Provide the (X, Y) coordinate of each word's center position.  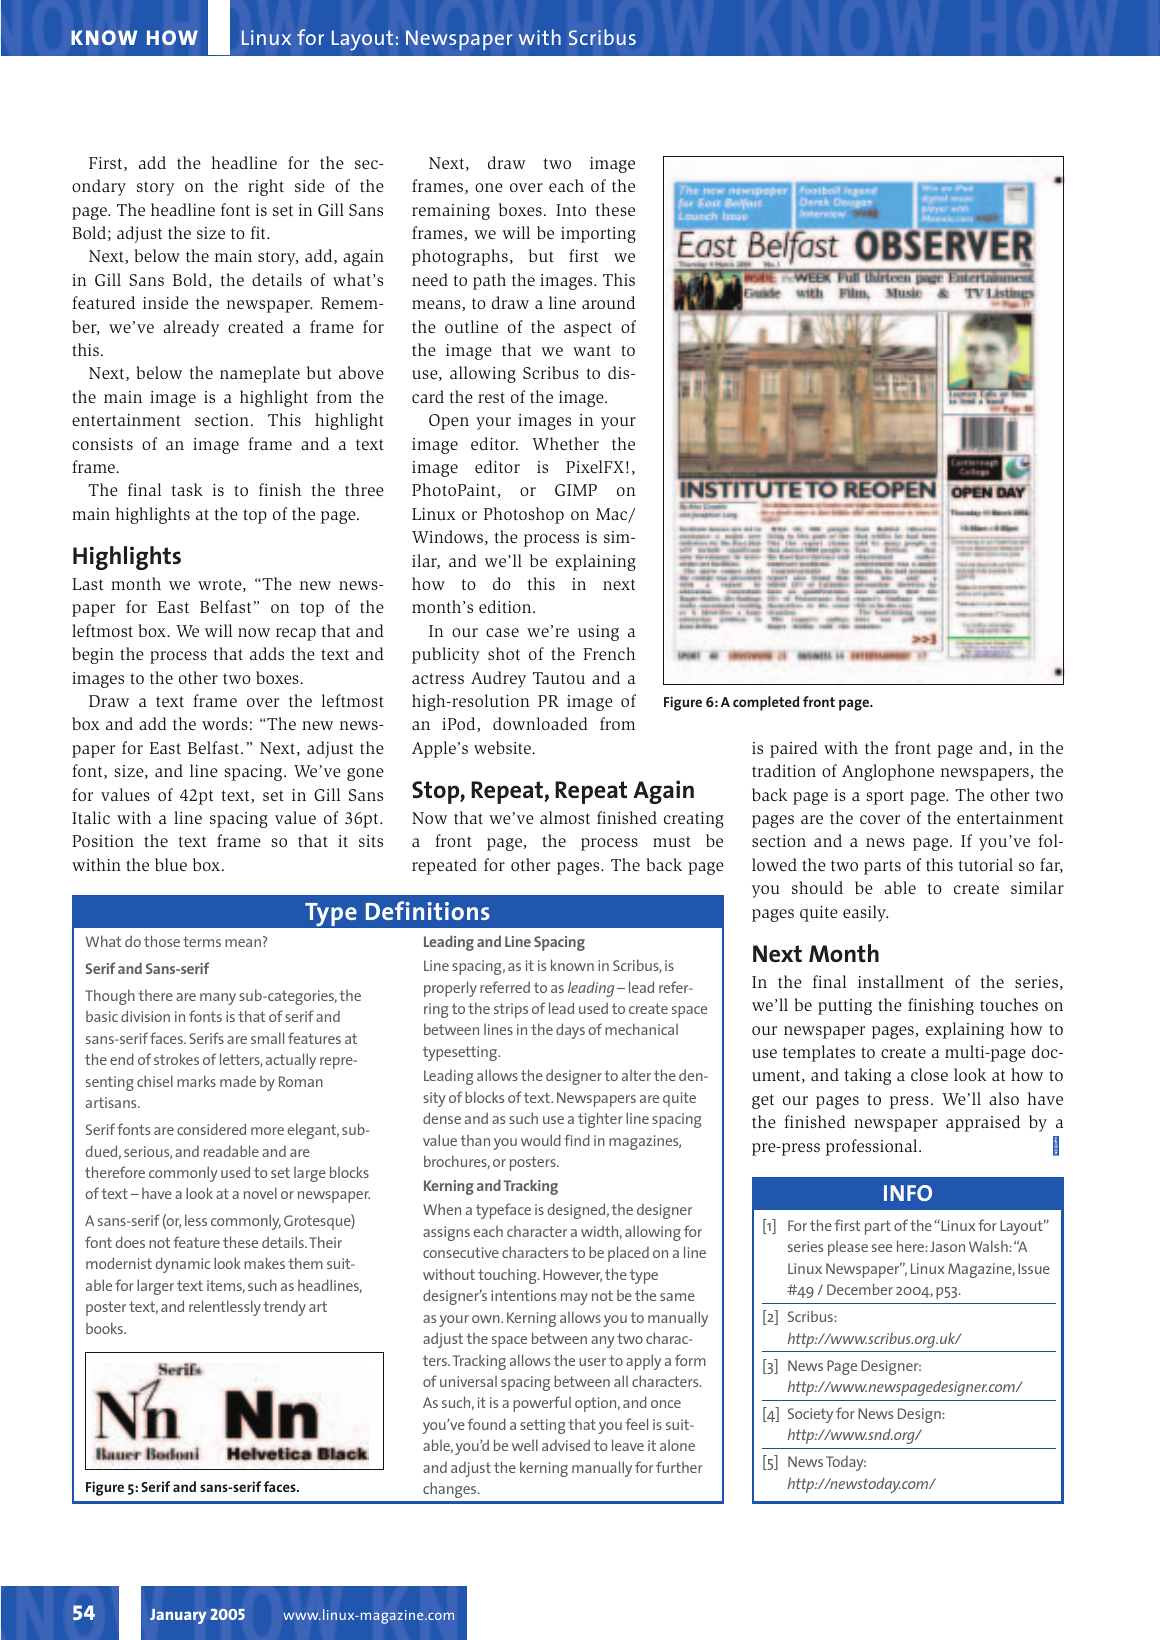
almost (565, 817)
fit (259, 232)
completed (766, 703)
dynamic (182, 1265)
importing (598, 235)
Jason (947, 1246)
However (572, 1275)
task (187, 489)
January (178, 1616)
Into (571, 210)
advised (566, 1445)
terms (202, 941)
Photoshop (524, 515)
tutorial (985, 864)
